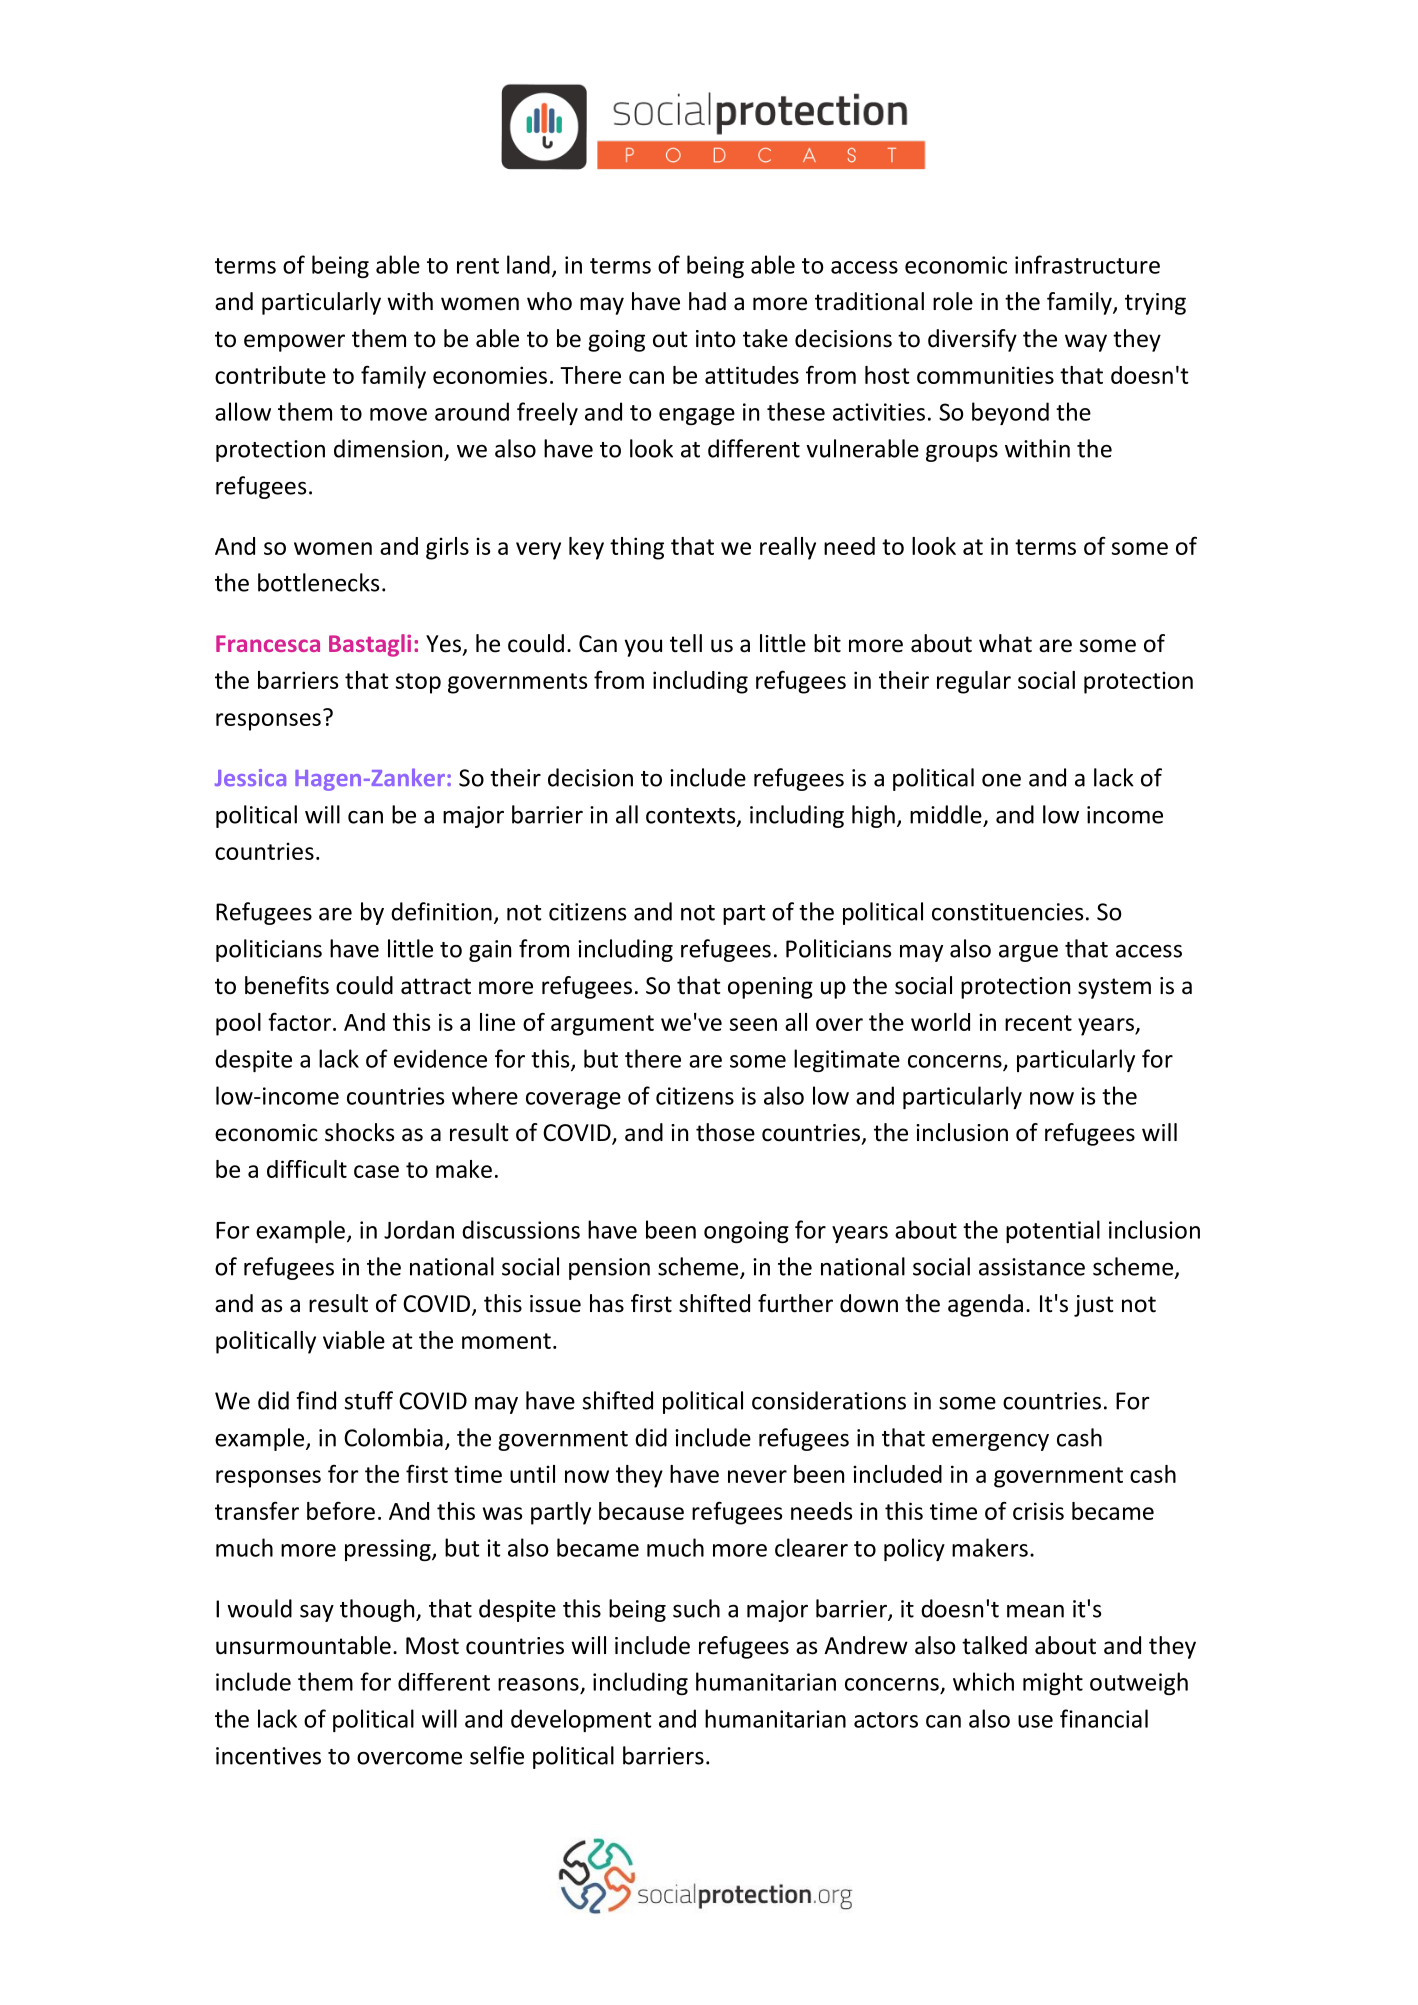 The height and width of the image is (2005, 1418). Describe the element at coordinates (1038, 1023) in the image. I see `recent` at that location.
